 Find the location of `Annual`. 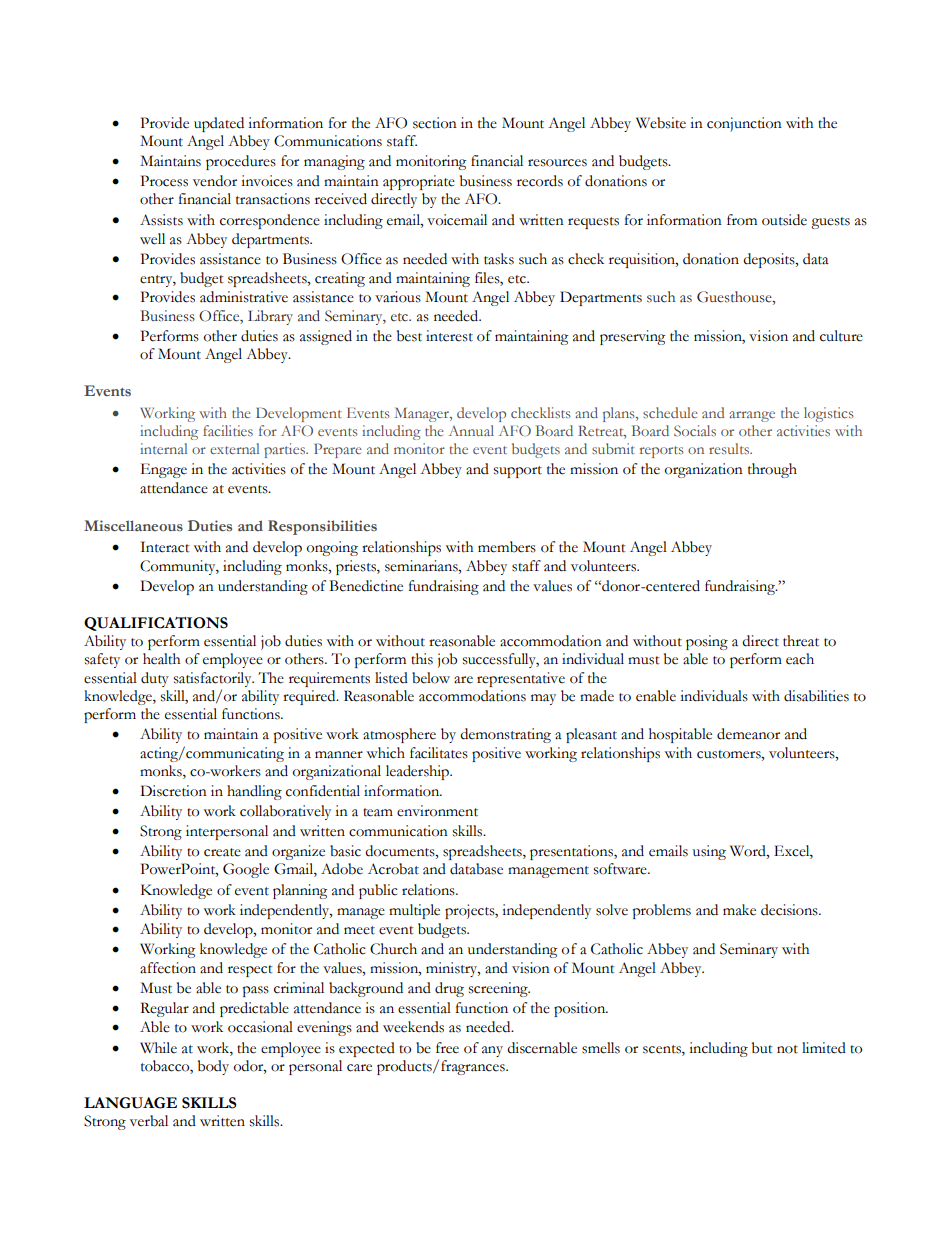

Annual is located at coordinates (471, 430).
